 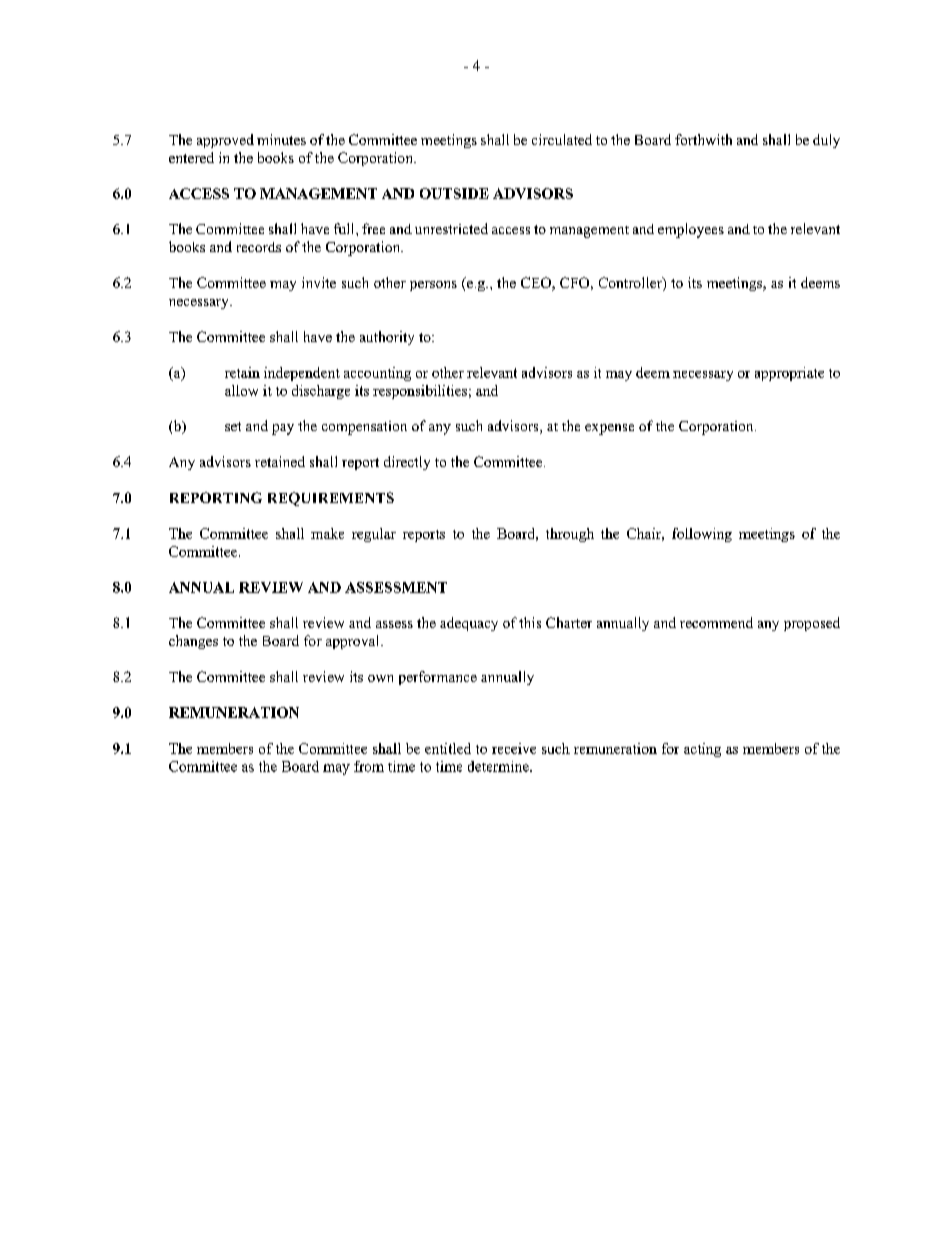 What do you see at coordinates (702, 750) in the screenshot?
I see `acting` at bounding box center [702, 750].
